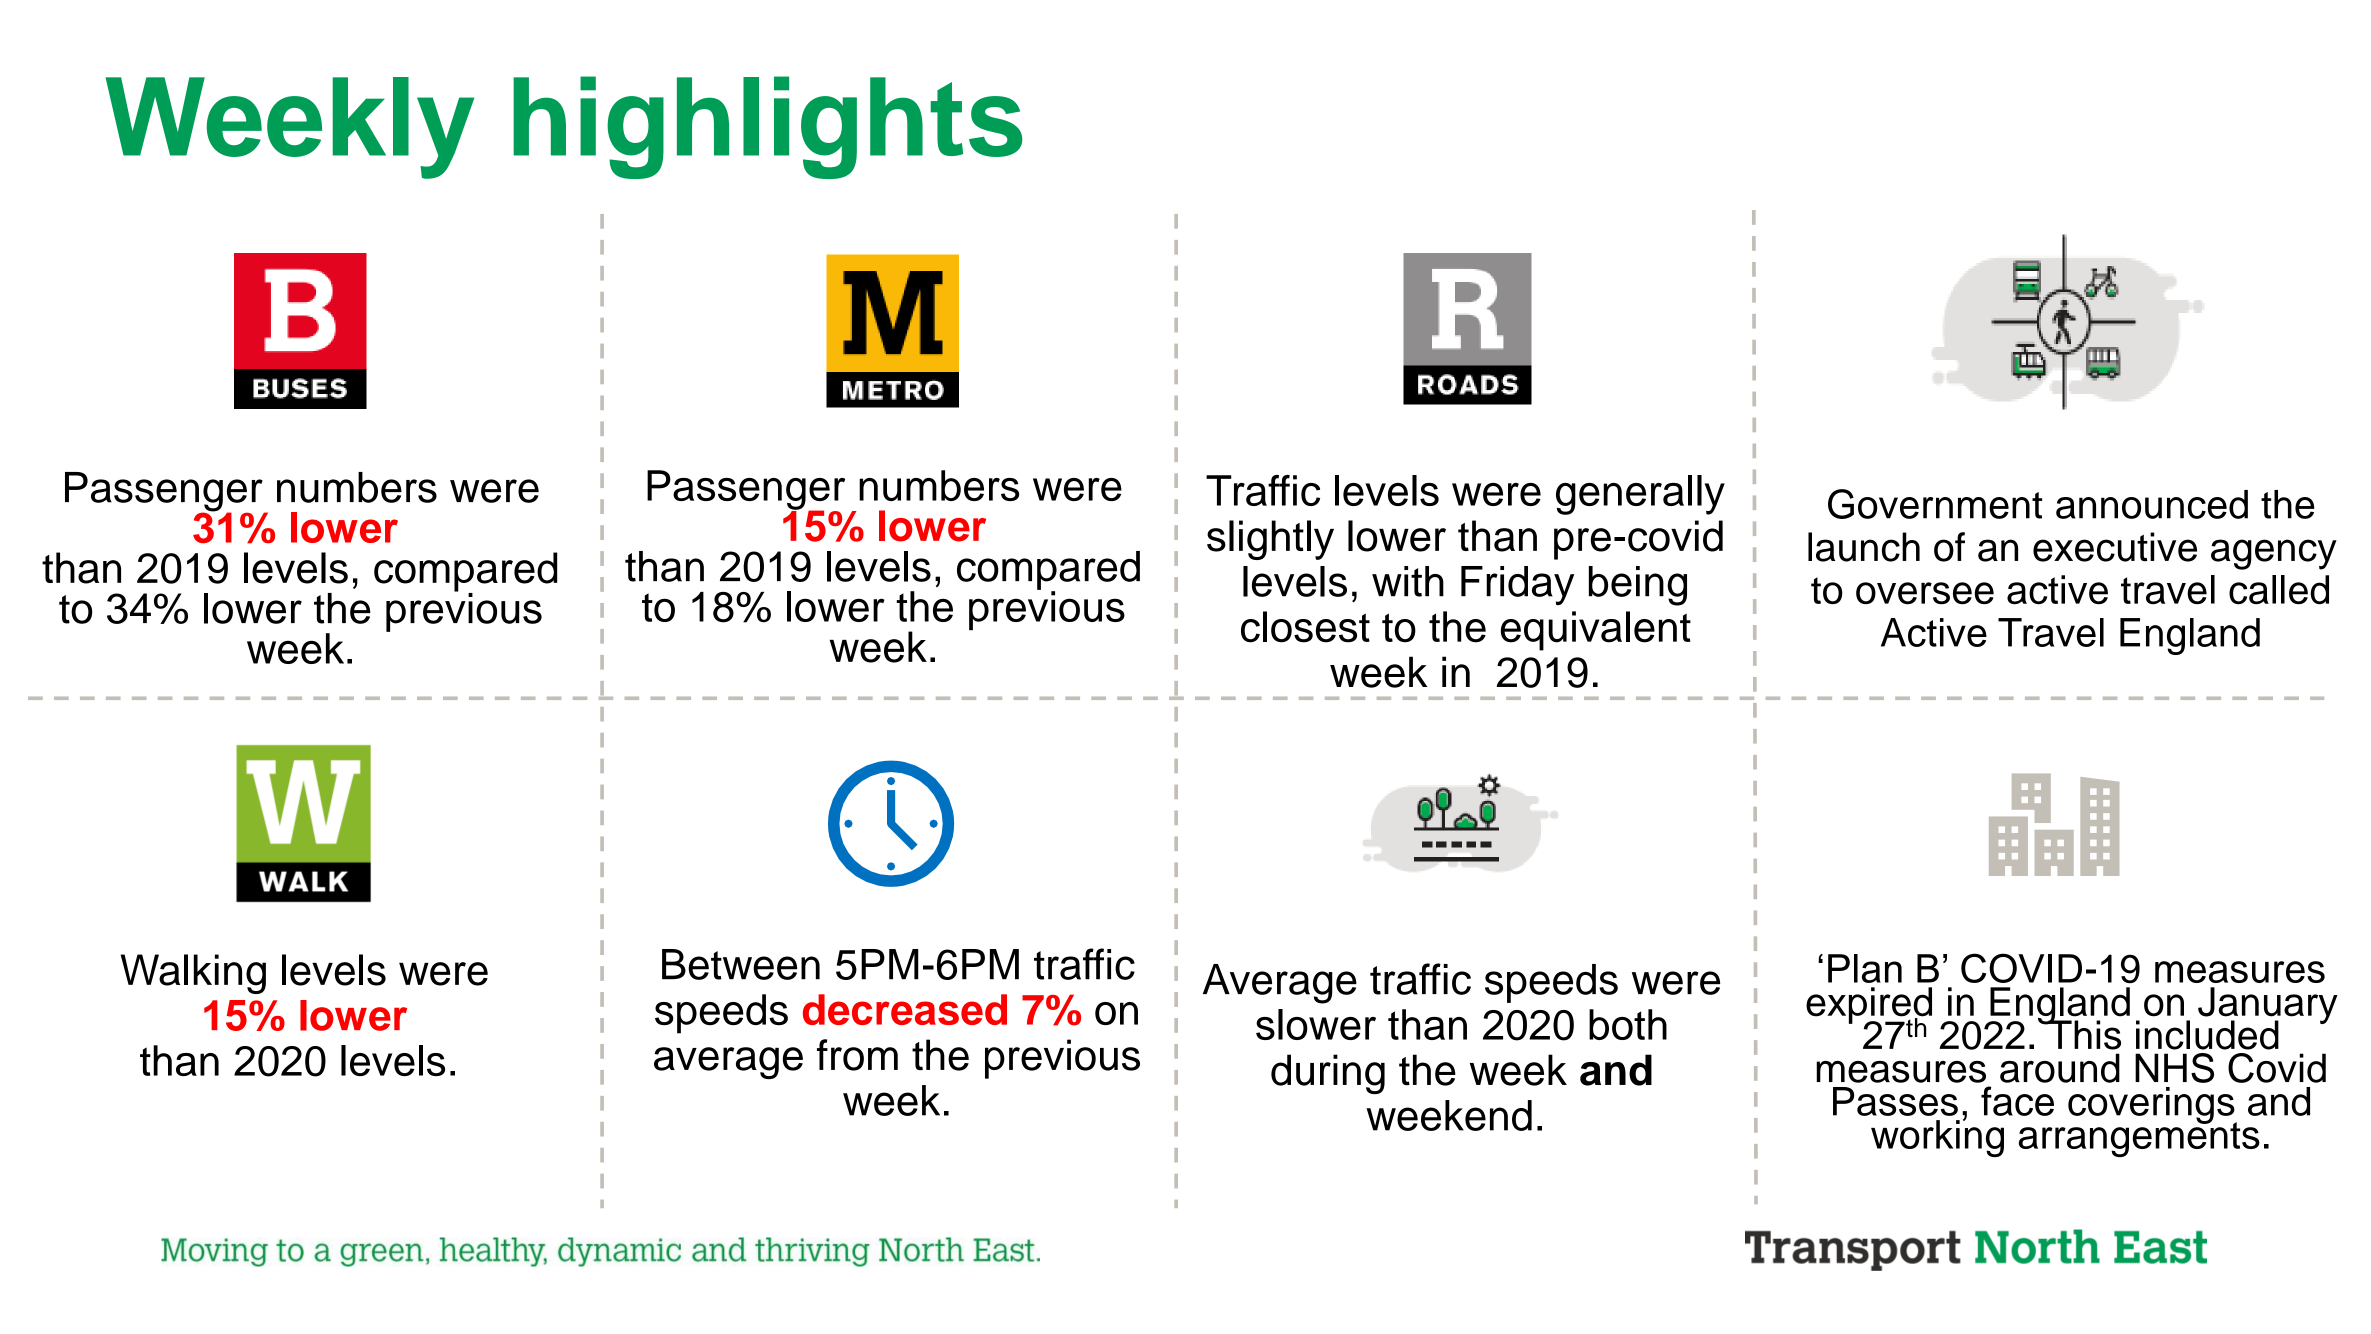 This image has width=2371, height=1334. Describe the element at coordinates (1640, 495) in the image. I see `generally` at that location.
